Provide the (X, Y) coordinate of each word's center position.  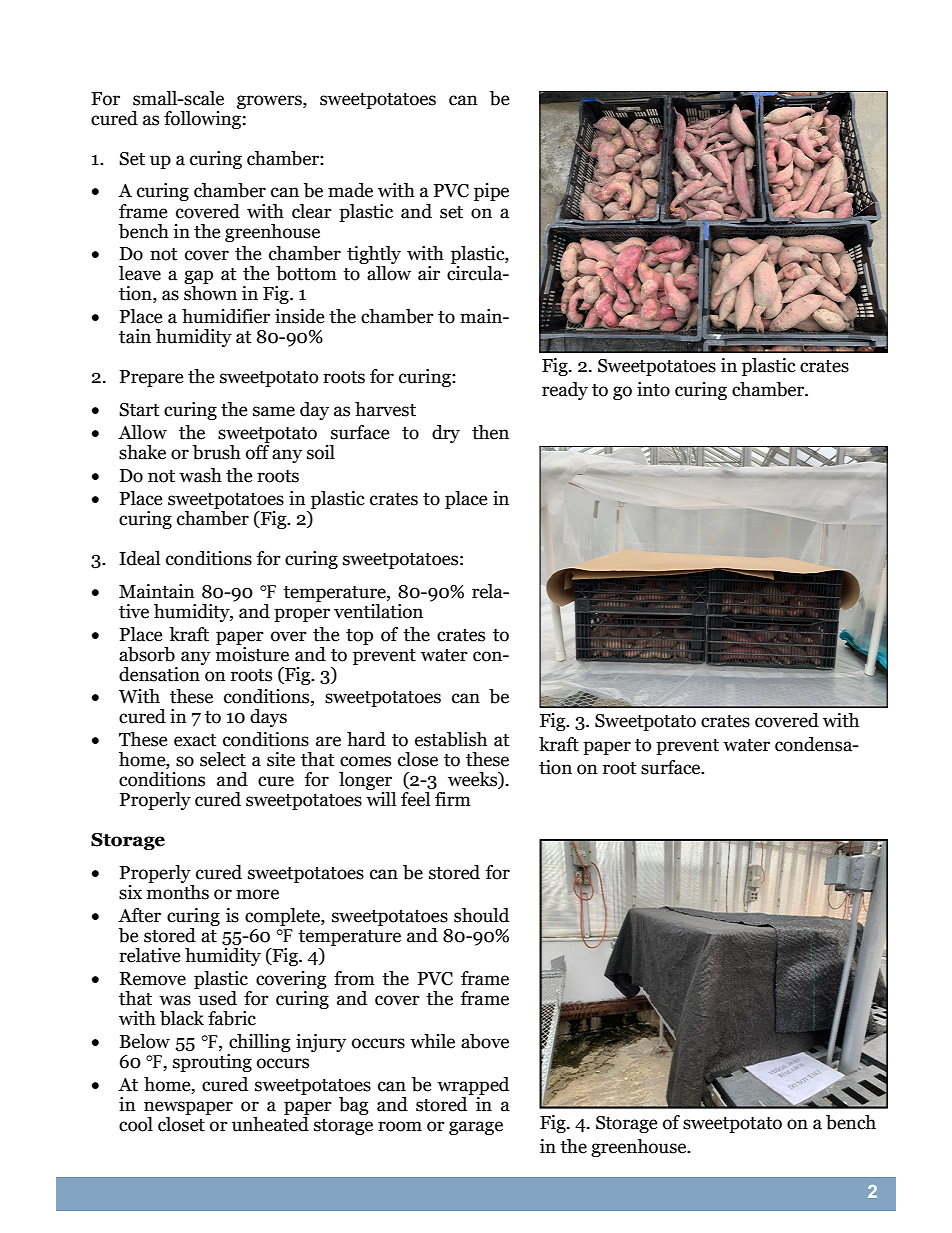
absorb (147, 654)
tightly (374, 256)
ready (565, 391)
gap (198, 278)
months (178, 892)
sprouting (212, 1061)
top (359, 637)
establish (451, 739)
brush (217, 452)
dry (446, 434)
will (381, 799)
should (481, 915)
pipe (491, 192)
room (400, 1126)
